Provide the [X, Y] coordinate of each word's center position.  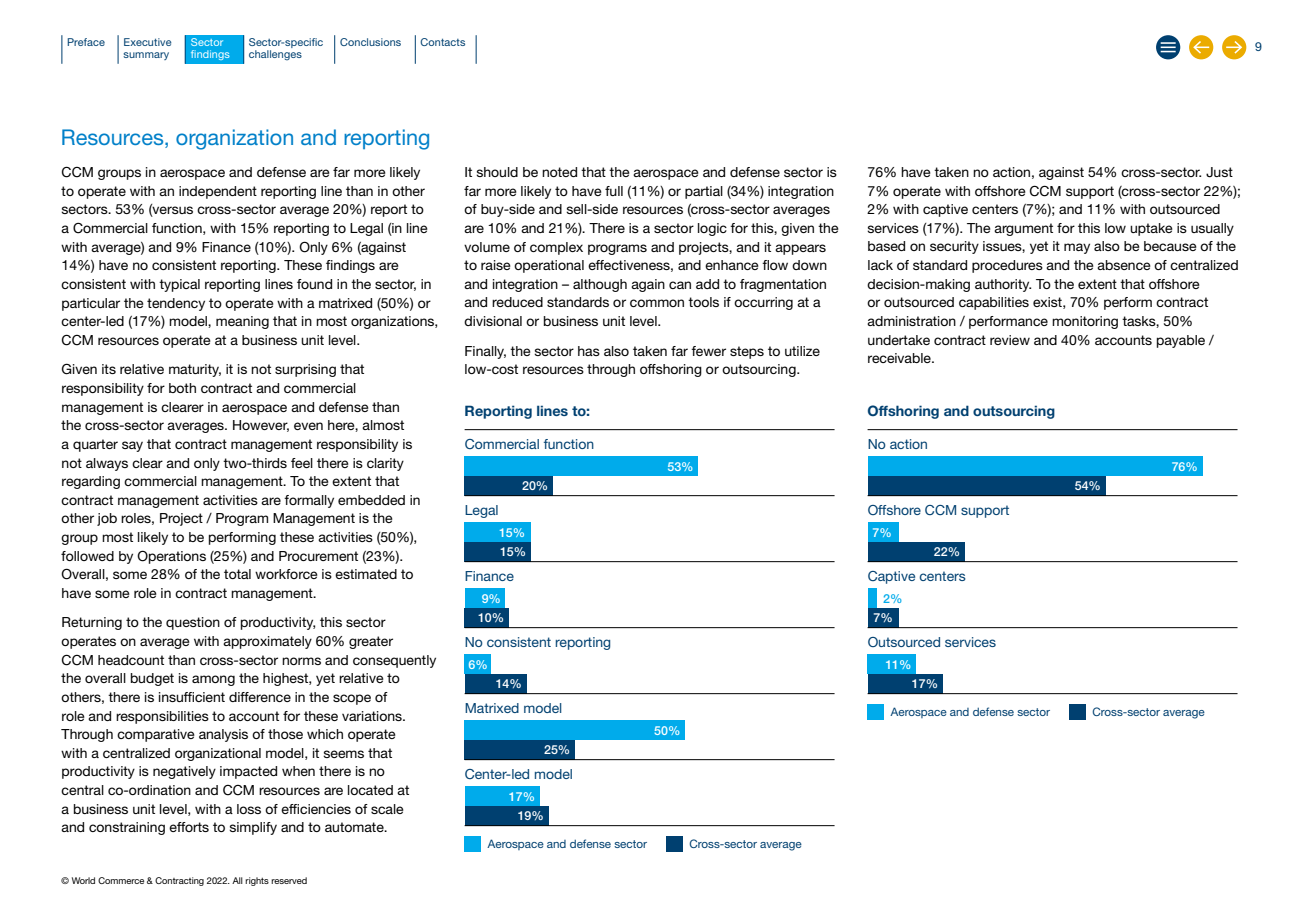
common [657, 303]
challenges [275, 55]
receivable [900, 358]
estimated [366, 574]
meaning [242, 322]
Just [1219, 172]
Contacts [442, 42]
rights [257, 881]
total [237, 574]
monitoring [1085, 322]
